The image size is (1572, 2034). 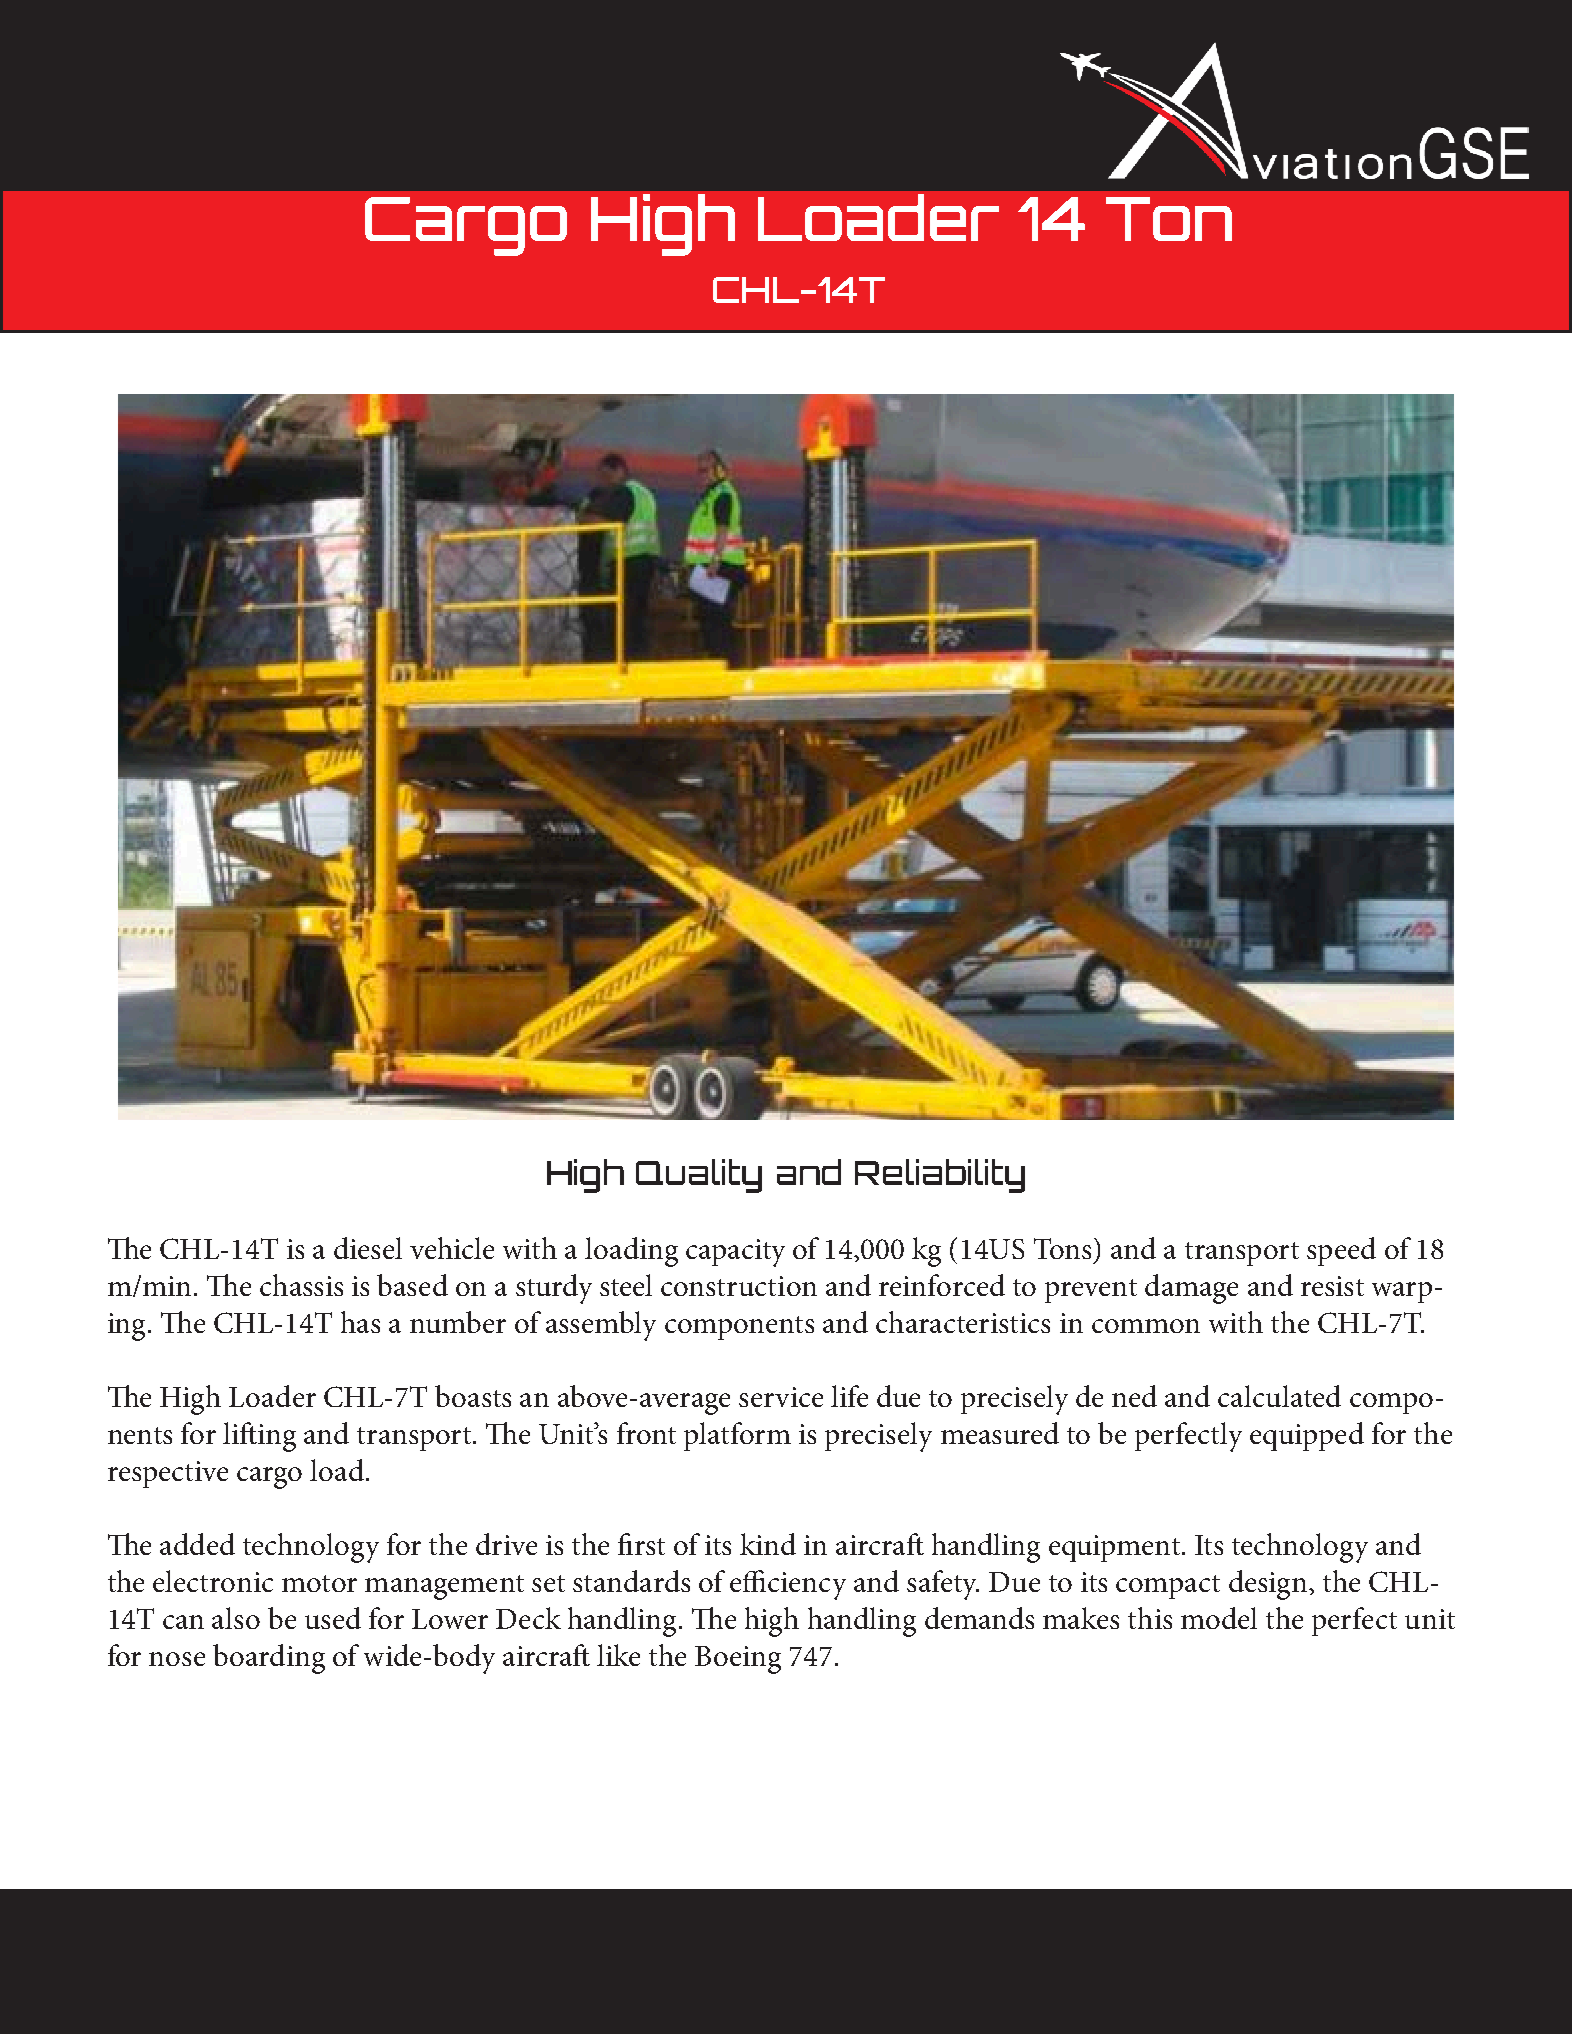 What do you see at coordinates (301, 1285) in the screenshot?
I see `chassis` at bounding box center [301, 1285].
